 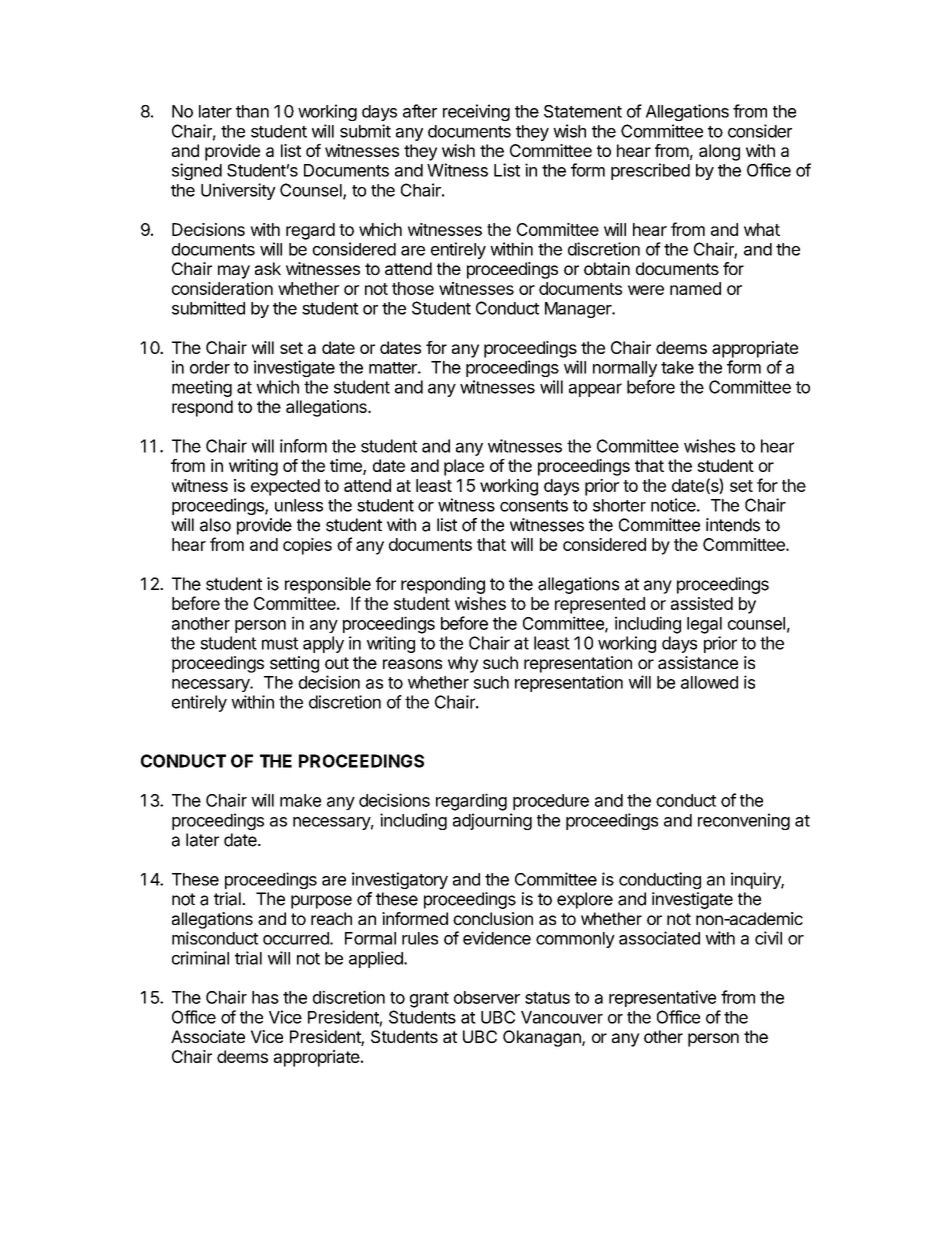 What do you see at coordinates (252, 111) in the page?
I see `than` at bounding box center [252, 111].
